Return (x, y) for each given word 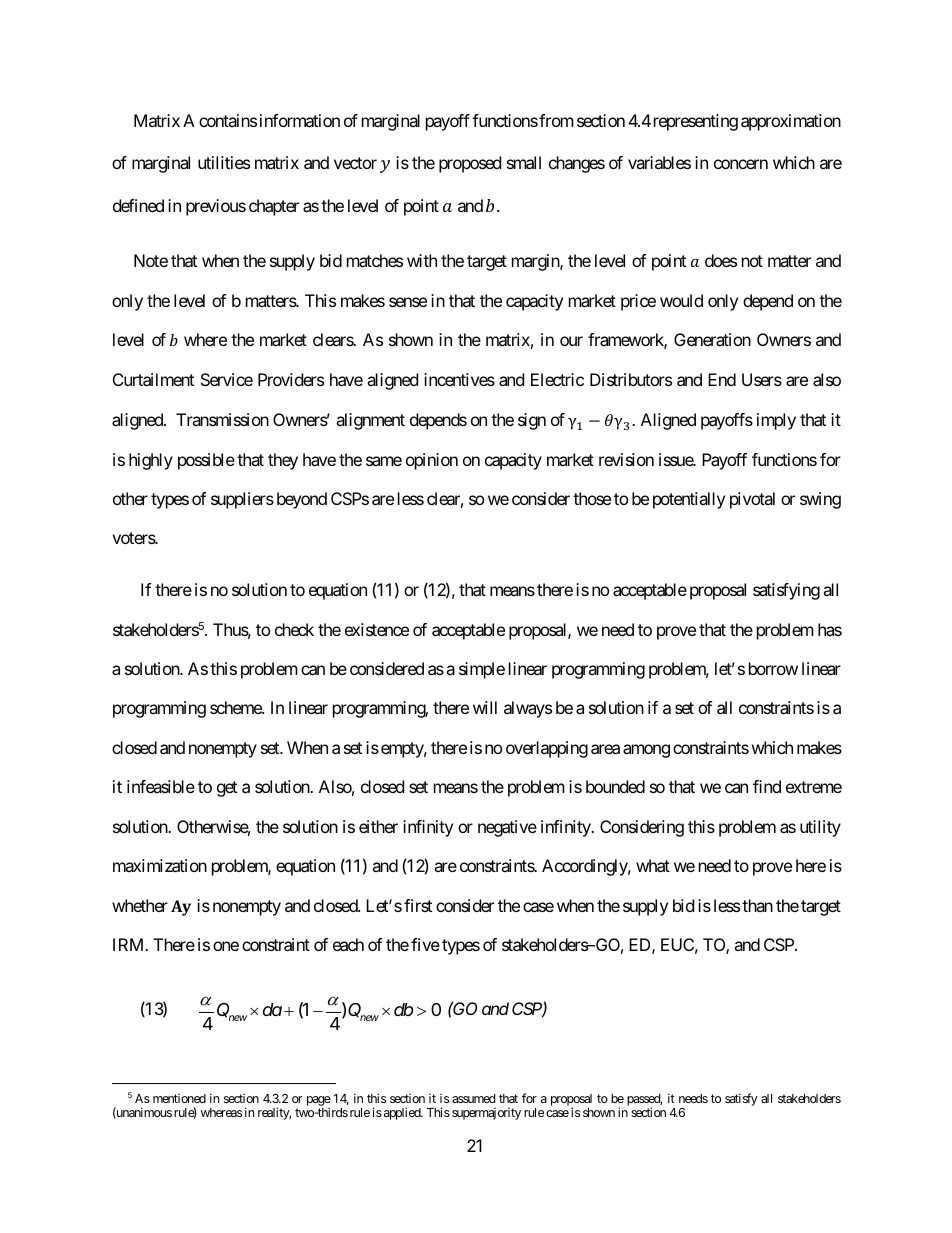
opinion (432, 461)
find (767, 786)
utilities (224, 162)
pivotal (752, 500)
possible (206, 461)
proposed (470, 164)
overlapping (547, 749)
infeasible (161, 786)
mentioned (179, 1098)
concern (741, 164)
